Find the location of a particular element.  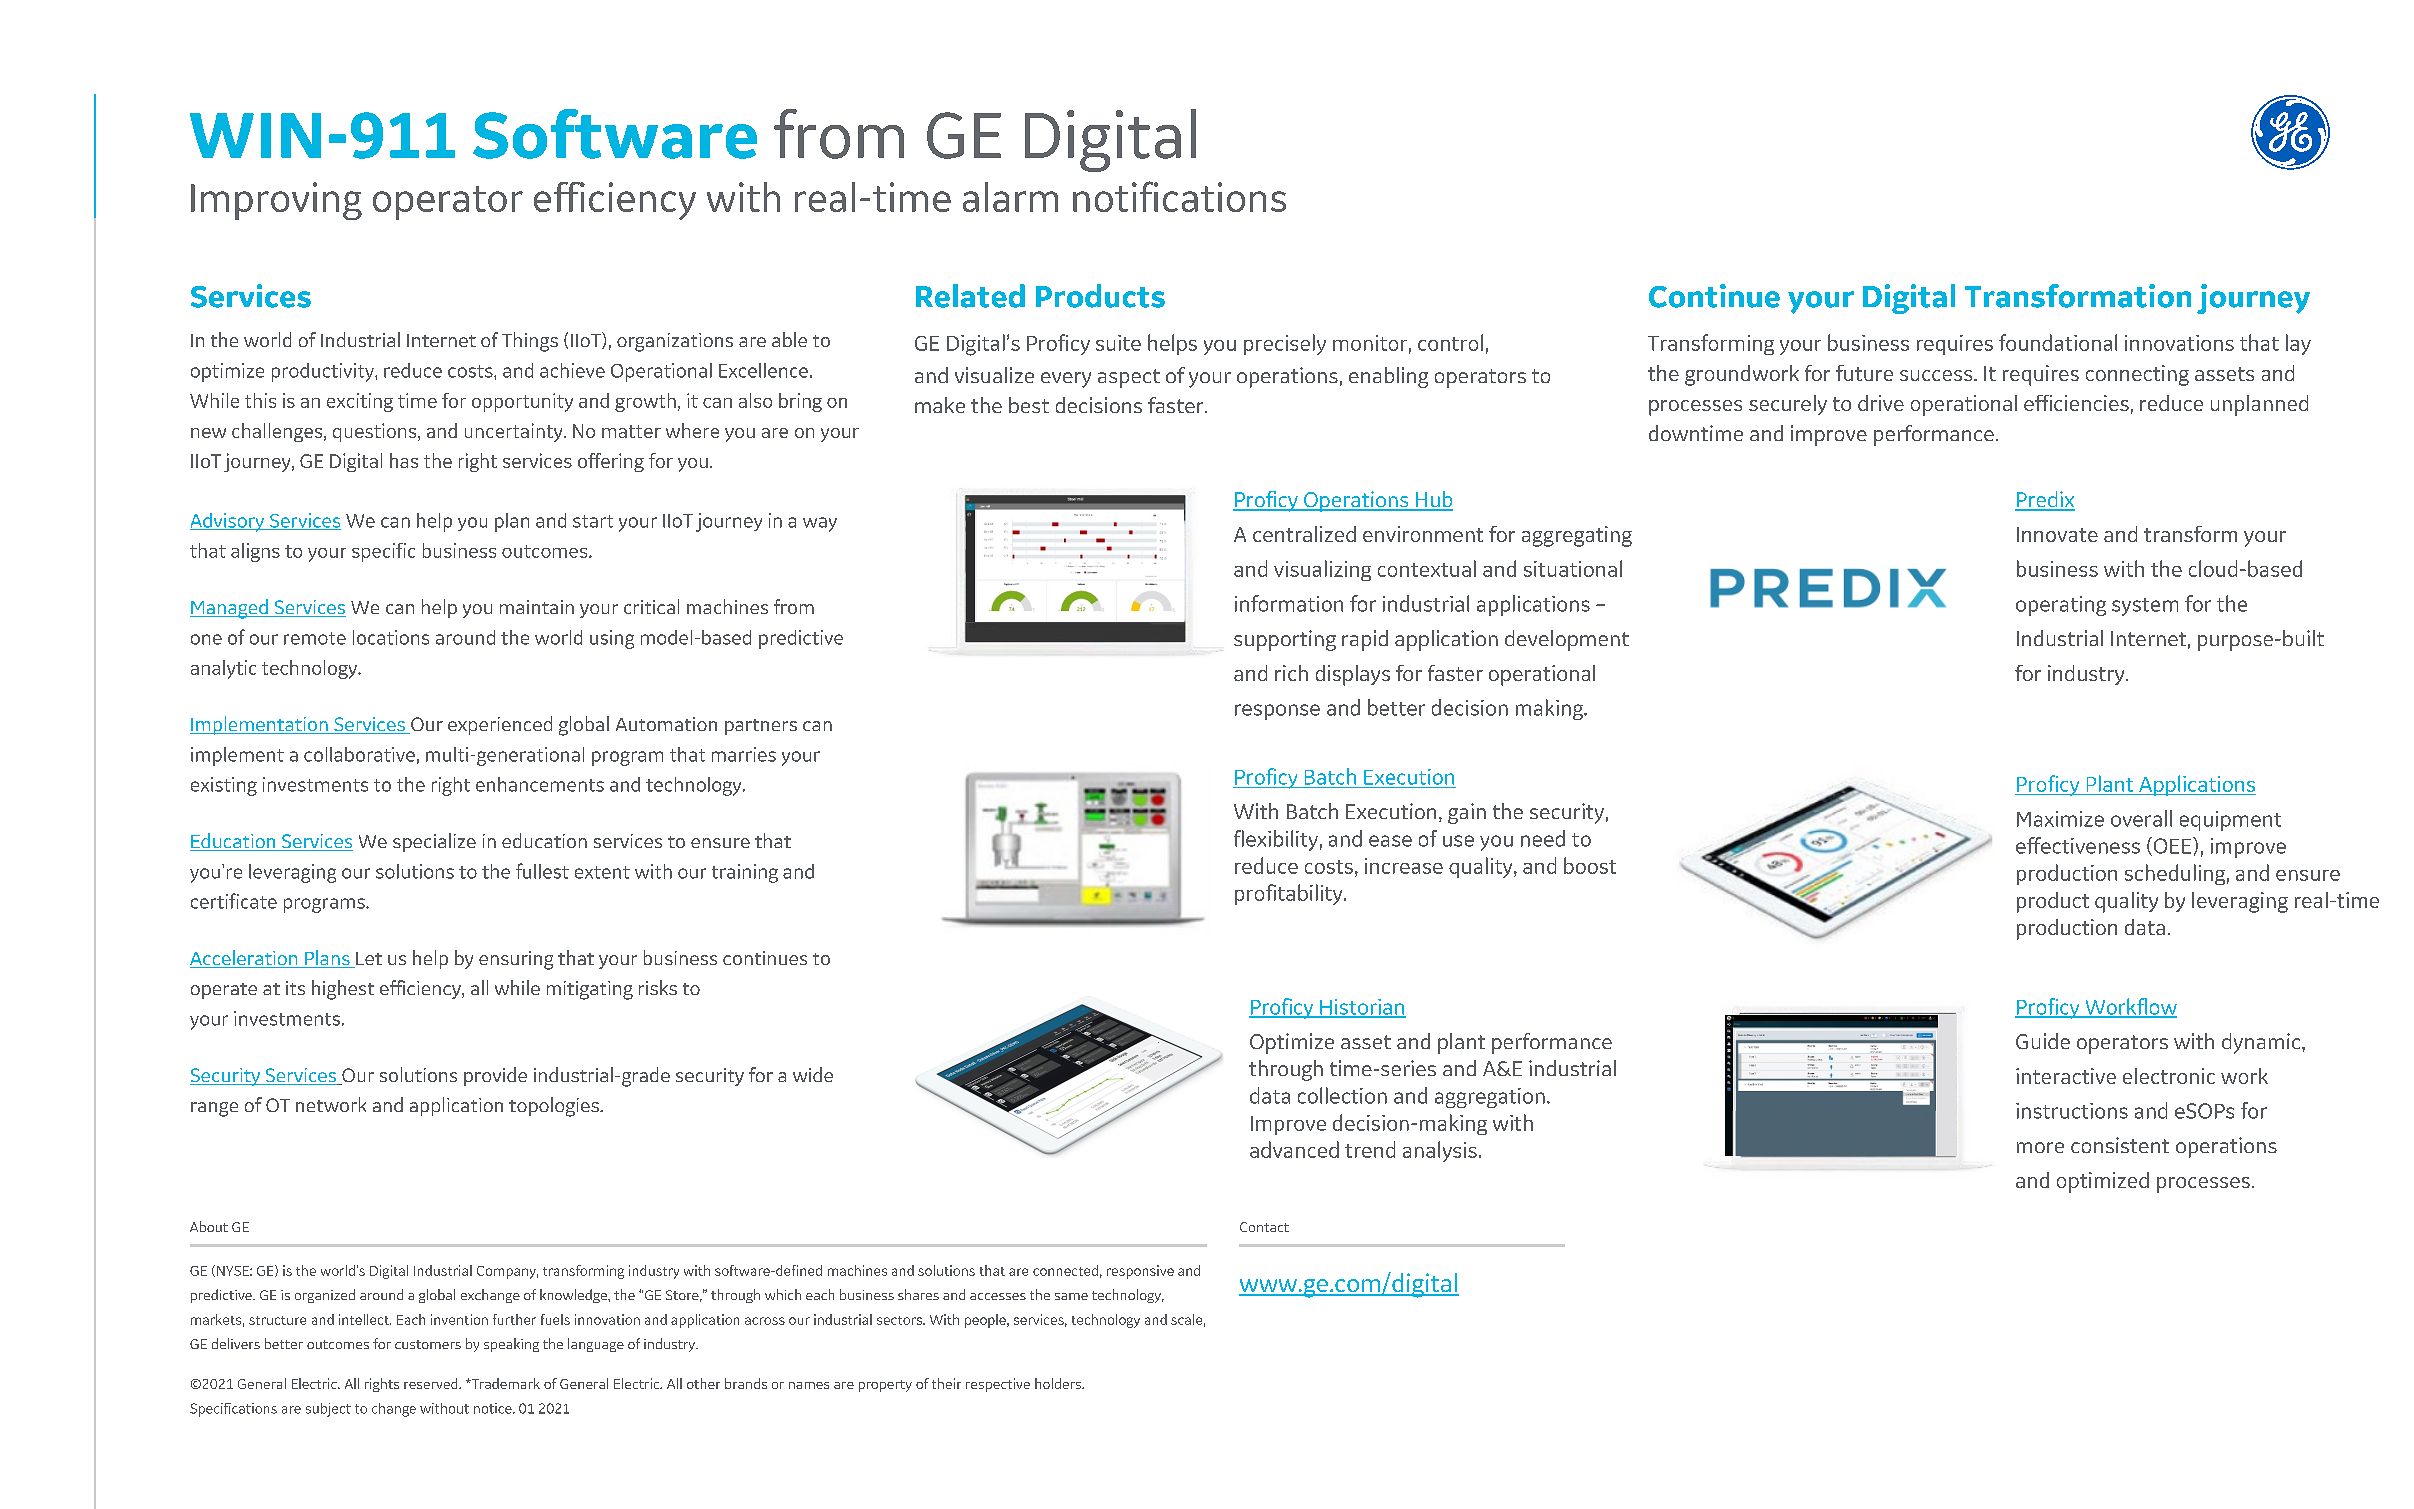

Improving is located at coordinates (276, 201).
